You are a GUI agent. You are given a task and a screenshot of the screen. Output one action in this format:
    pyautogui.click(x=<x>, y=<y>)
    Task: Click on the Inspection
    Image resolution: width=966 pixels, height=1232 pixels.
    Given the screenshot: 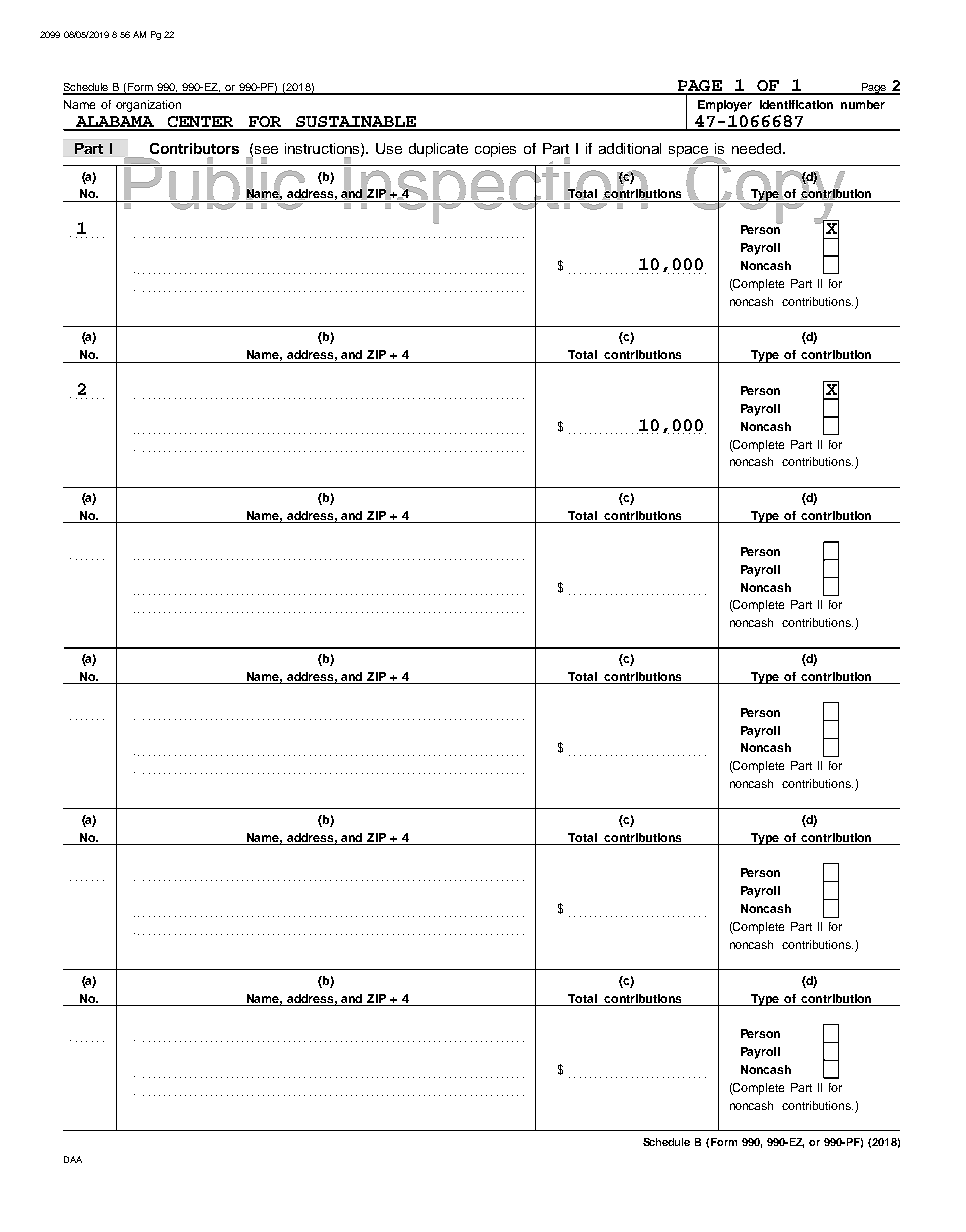 What is the action you would take?
    pyautogui.click(x=495, y=190)
